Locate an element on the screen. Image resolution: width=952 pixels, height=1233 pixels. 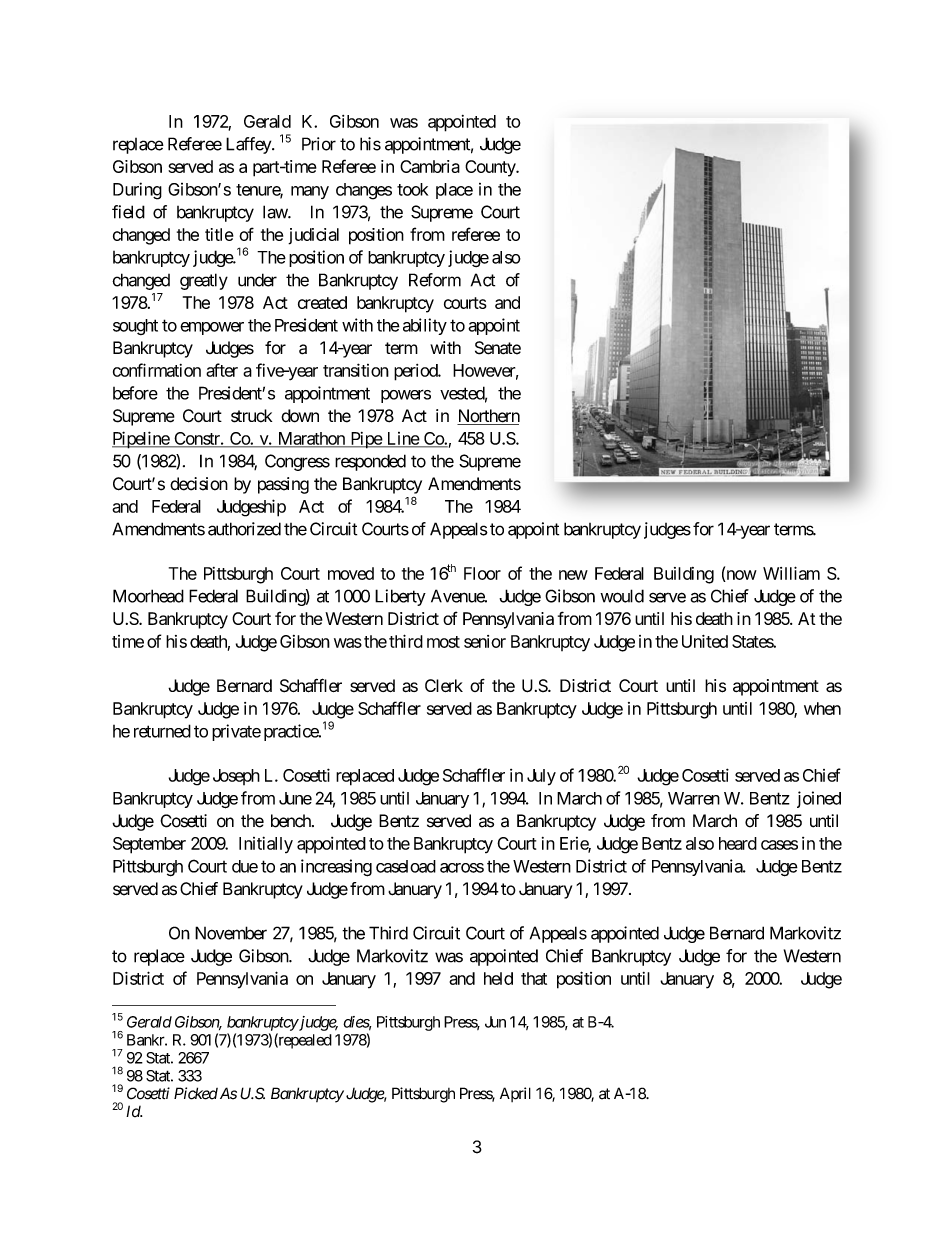
During is located at coordinates (137, 191).
